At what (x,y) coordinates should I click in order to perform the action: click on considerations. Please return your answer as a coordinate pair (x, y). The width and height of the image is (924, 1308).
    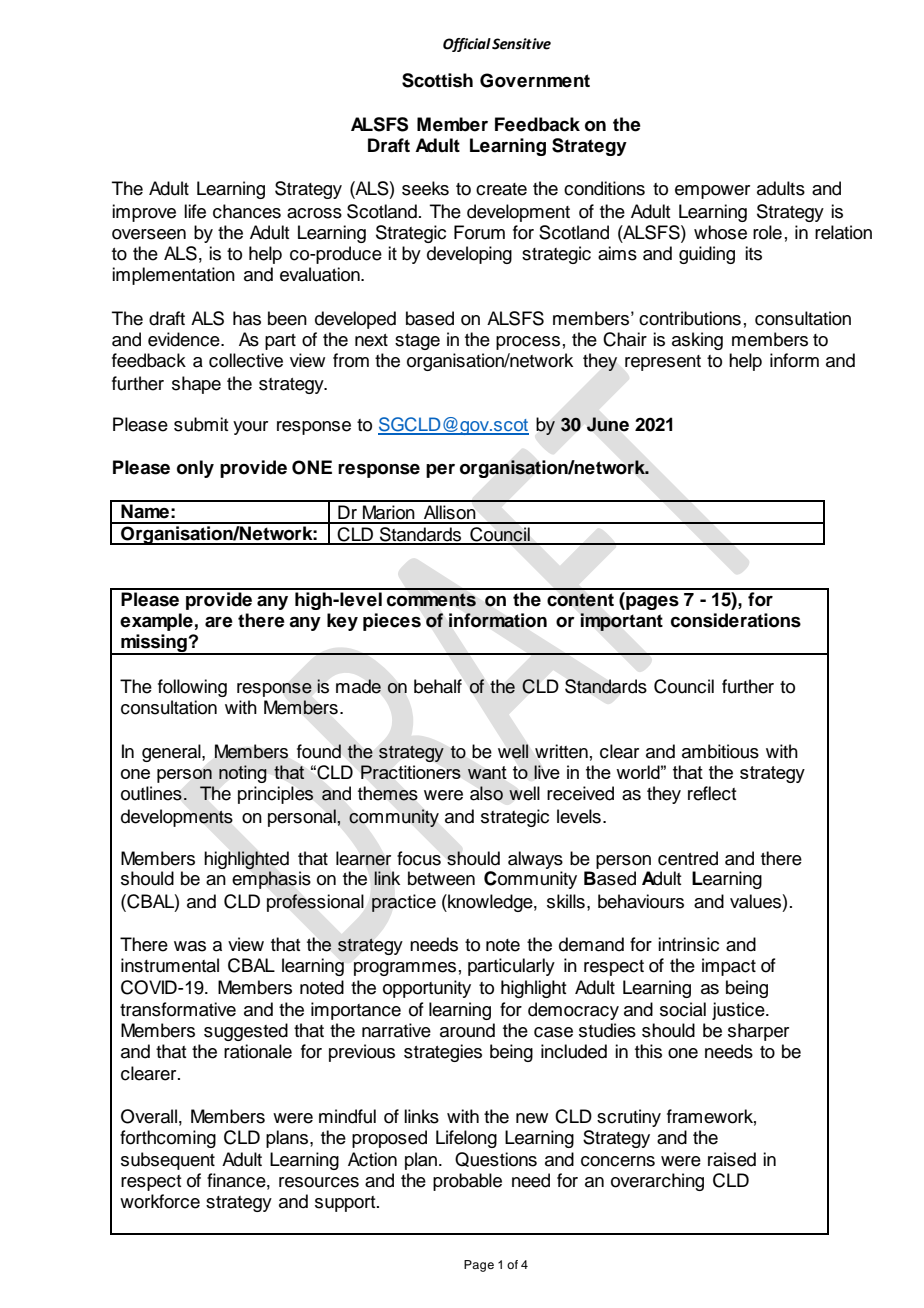
    Looking at the image, I should click on (736, 620).
